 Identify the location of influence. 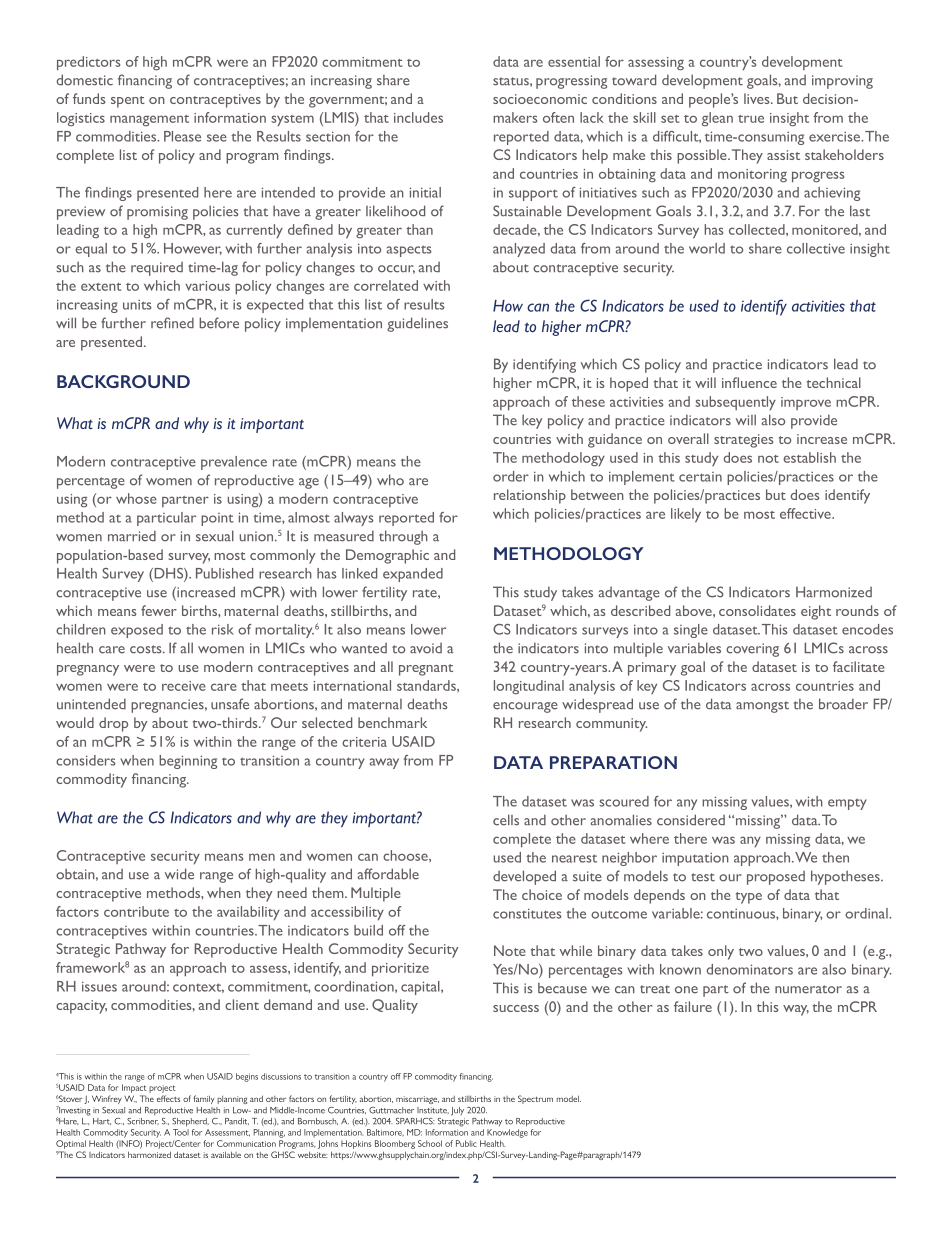
(749, 382).
